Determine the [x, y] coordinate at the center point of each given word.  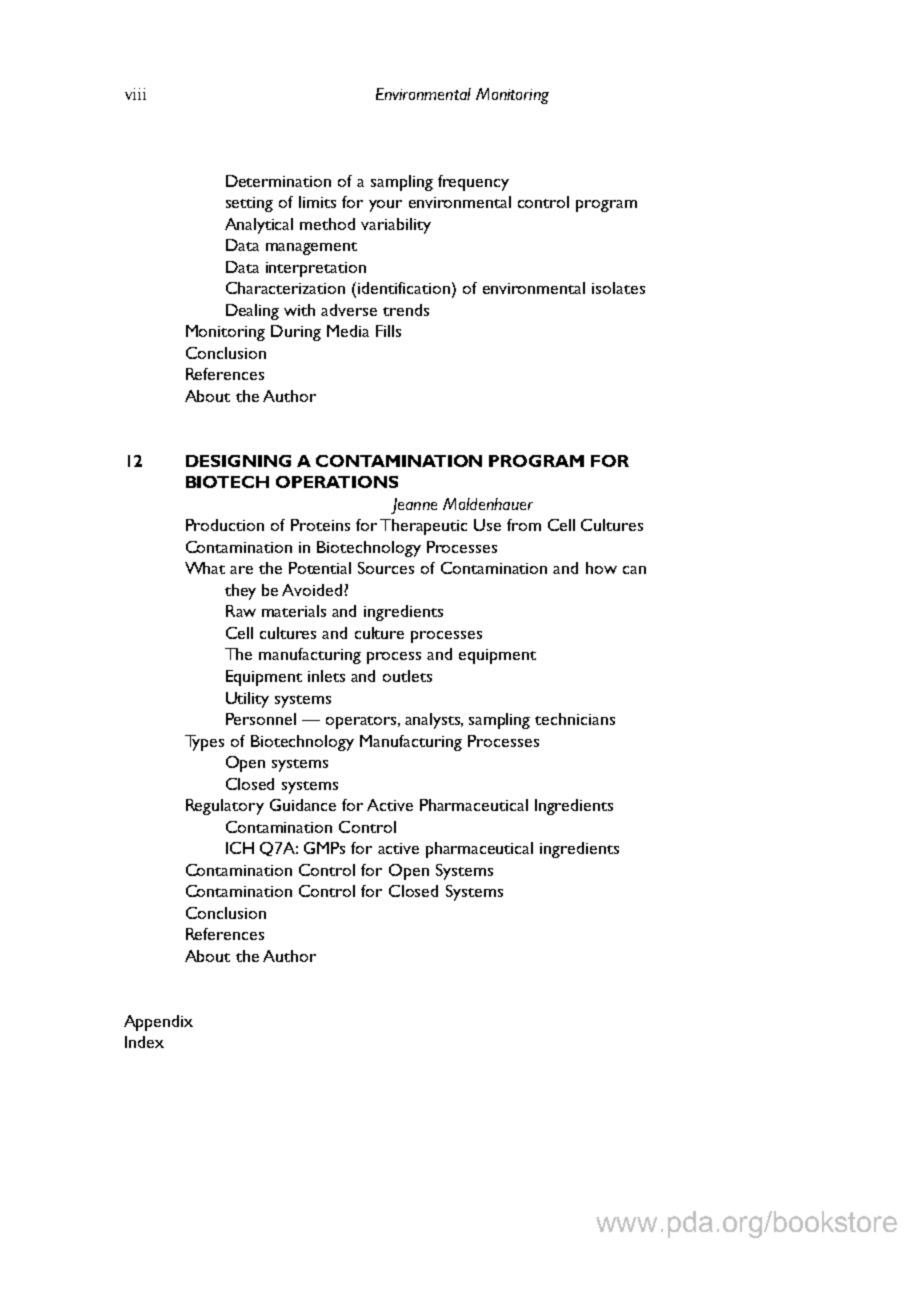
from [524, 525]
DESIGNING [238, 461]
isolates [618, 288]
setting [249, 204]
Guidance [303, 805]
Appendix [158, 1023]
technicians [575, 719]
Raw [241, 611]
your [385, 206]
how [601, 568]
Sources [386, 568]
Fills [388, 331]
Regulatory [225, 807]
